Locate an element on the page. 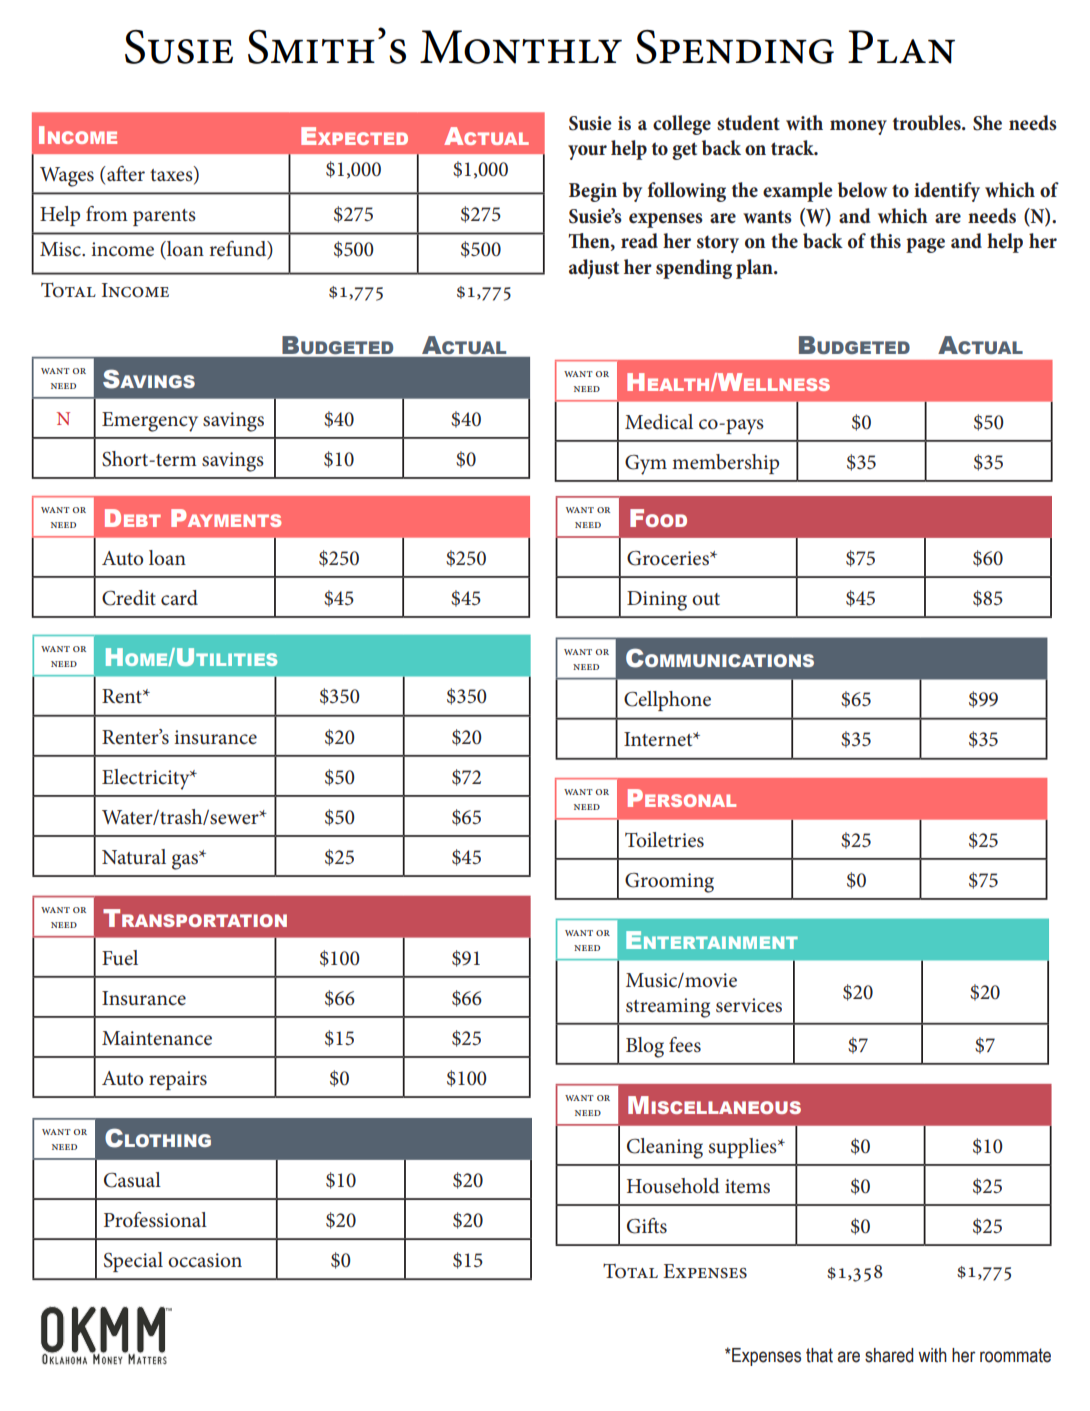 This document has height=1411, width=1090. Monthly is located at coordinates (521, 47).
